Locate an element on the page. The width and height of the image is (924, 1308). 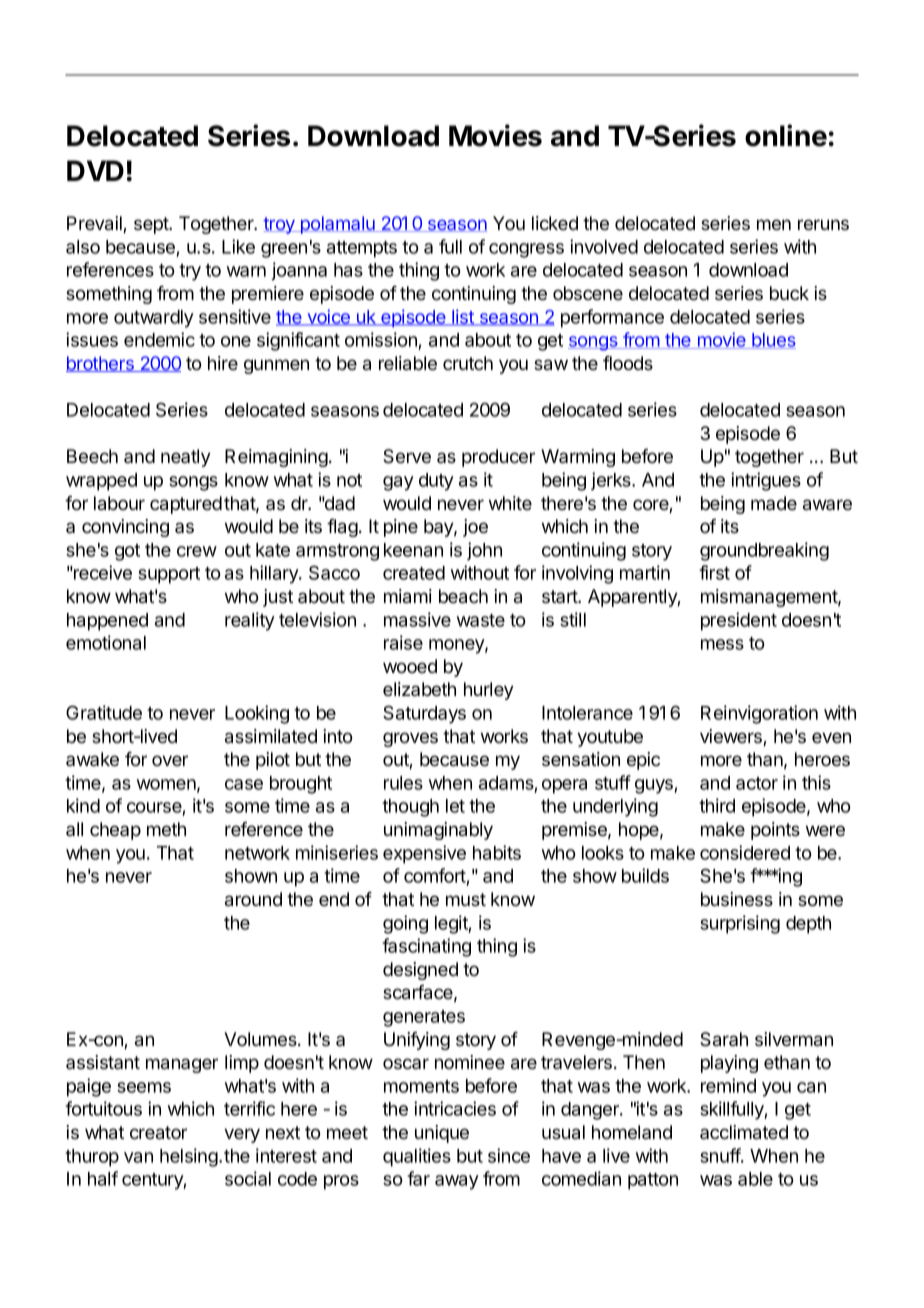
licked is located at coordinates (555, 223).
